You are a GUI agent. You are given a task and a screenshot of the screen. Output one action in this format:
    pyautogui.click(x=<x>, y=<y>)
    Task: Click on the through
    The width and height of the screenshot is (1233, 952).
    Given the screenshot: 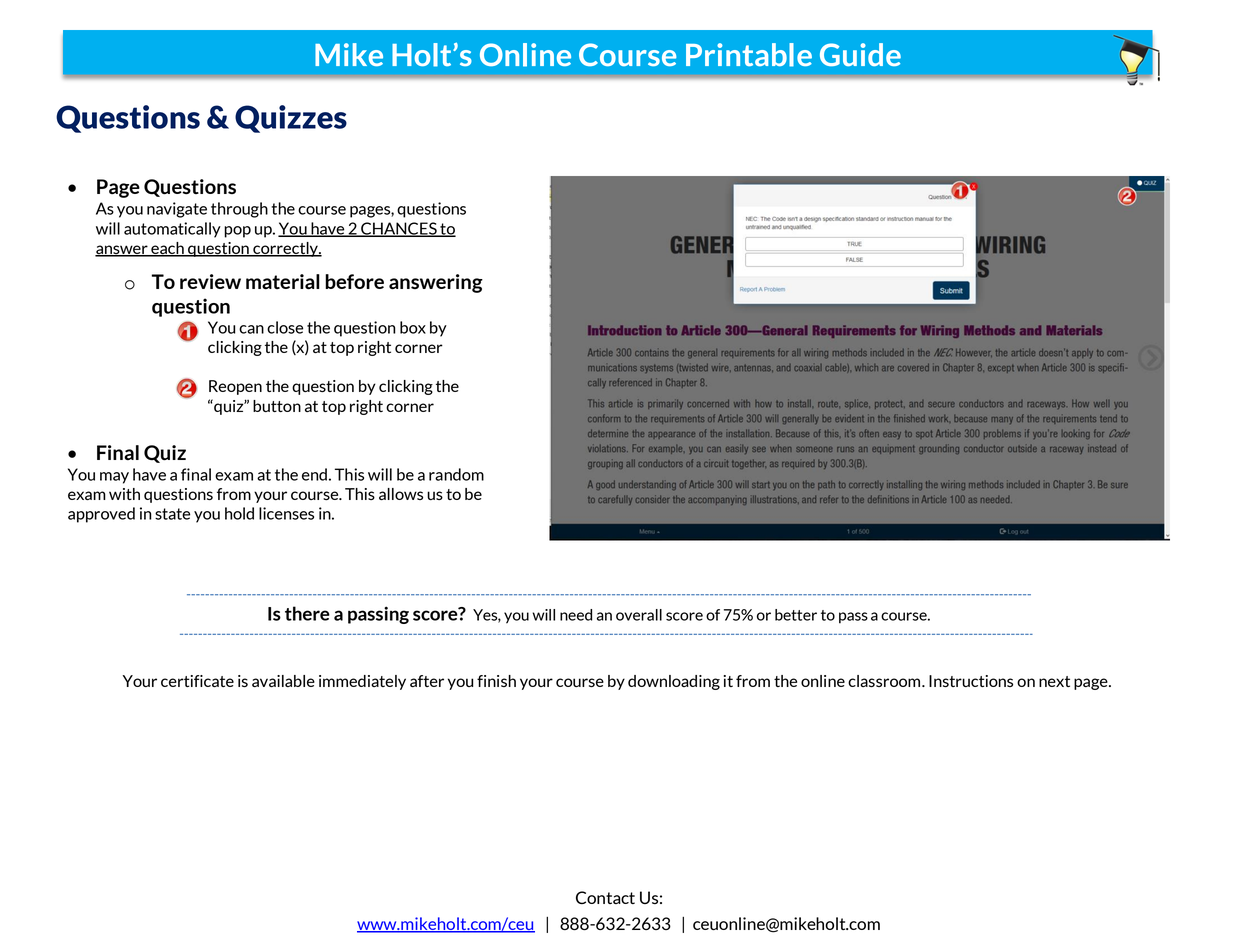 What is the action you would take?
    pyautogui.click(x=239, y=210)
